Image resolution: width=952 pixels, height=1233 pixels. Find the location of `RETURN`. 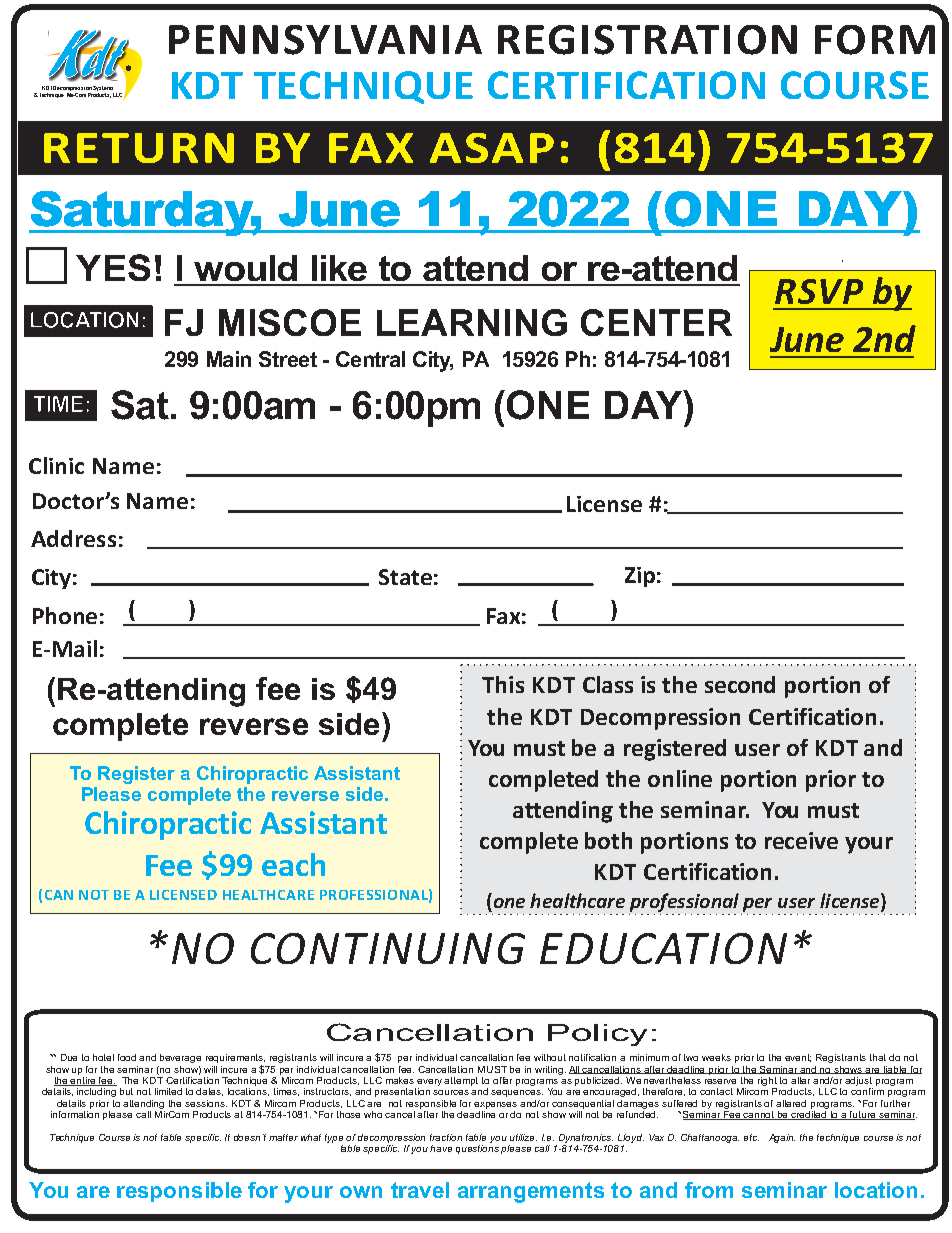

RETURN is located at coordinates (139, 148).
